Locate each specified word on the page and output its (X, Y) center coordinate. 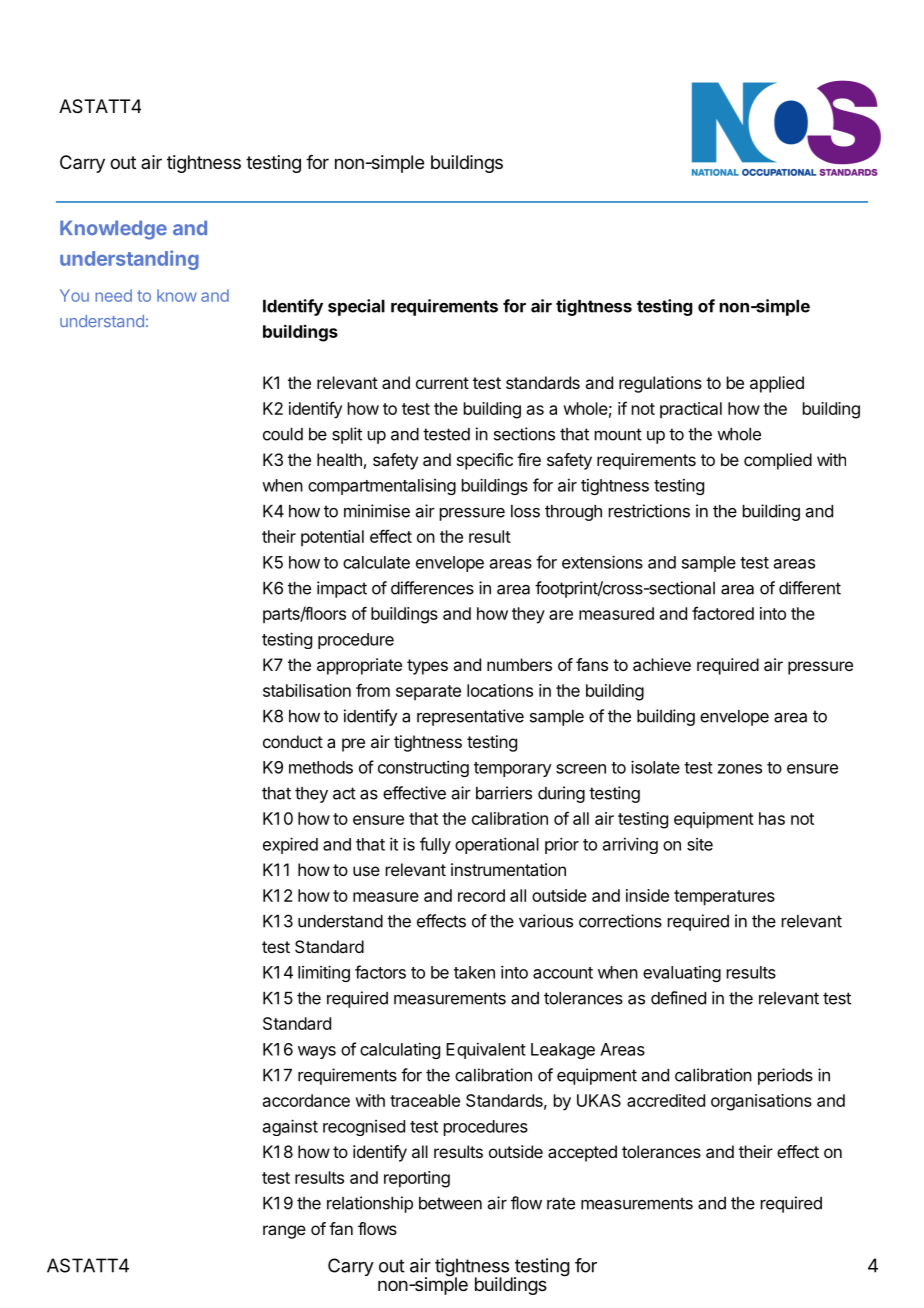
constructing (423, 768)
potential (332, 538)
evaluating (682, 974)
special (356, 307)
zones (740, 769)
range (284, 1232)
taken (474, 972)
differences (432, 588)
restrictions (649, 511)
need (113, 295)
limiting (324, 973)
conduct (293, 741)
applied (777, 384)
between (450, 1203)
